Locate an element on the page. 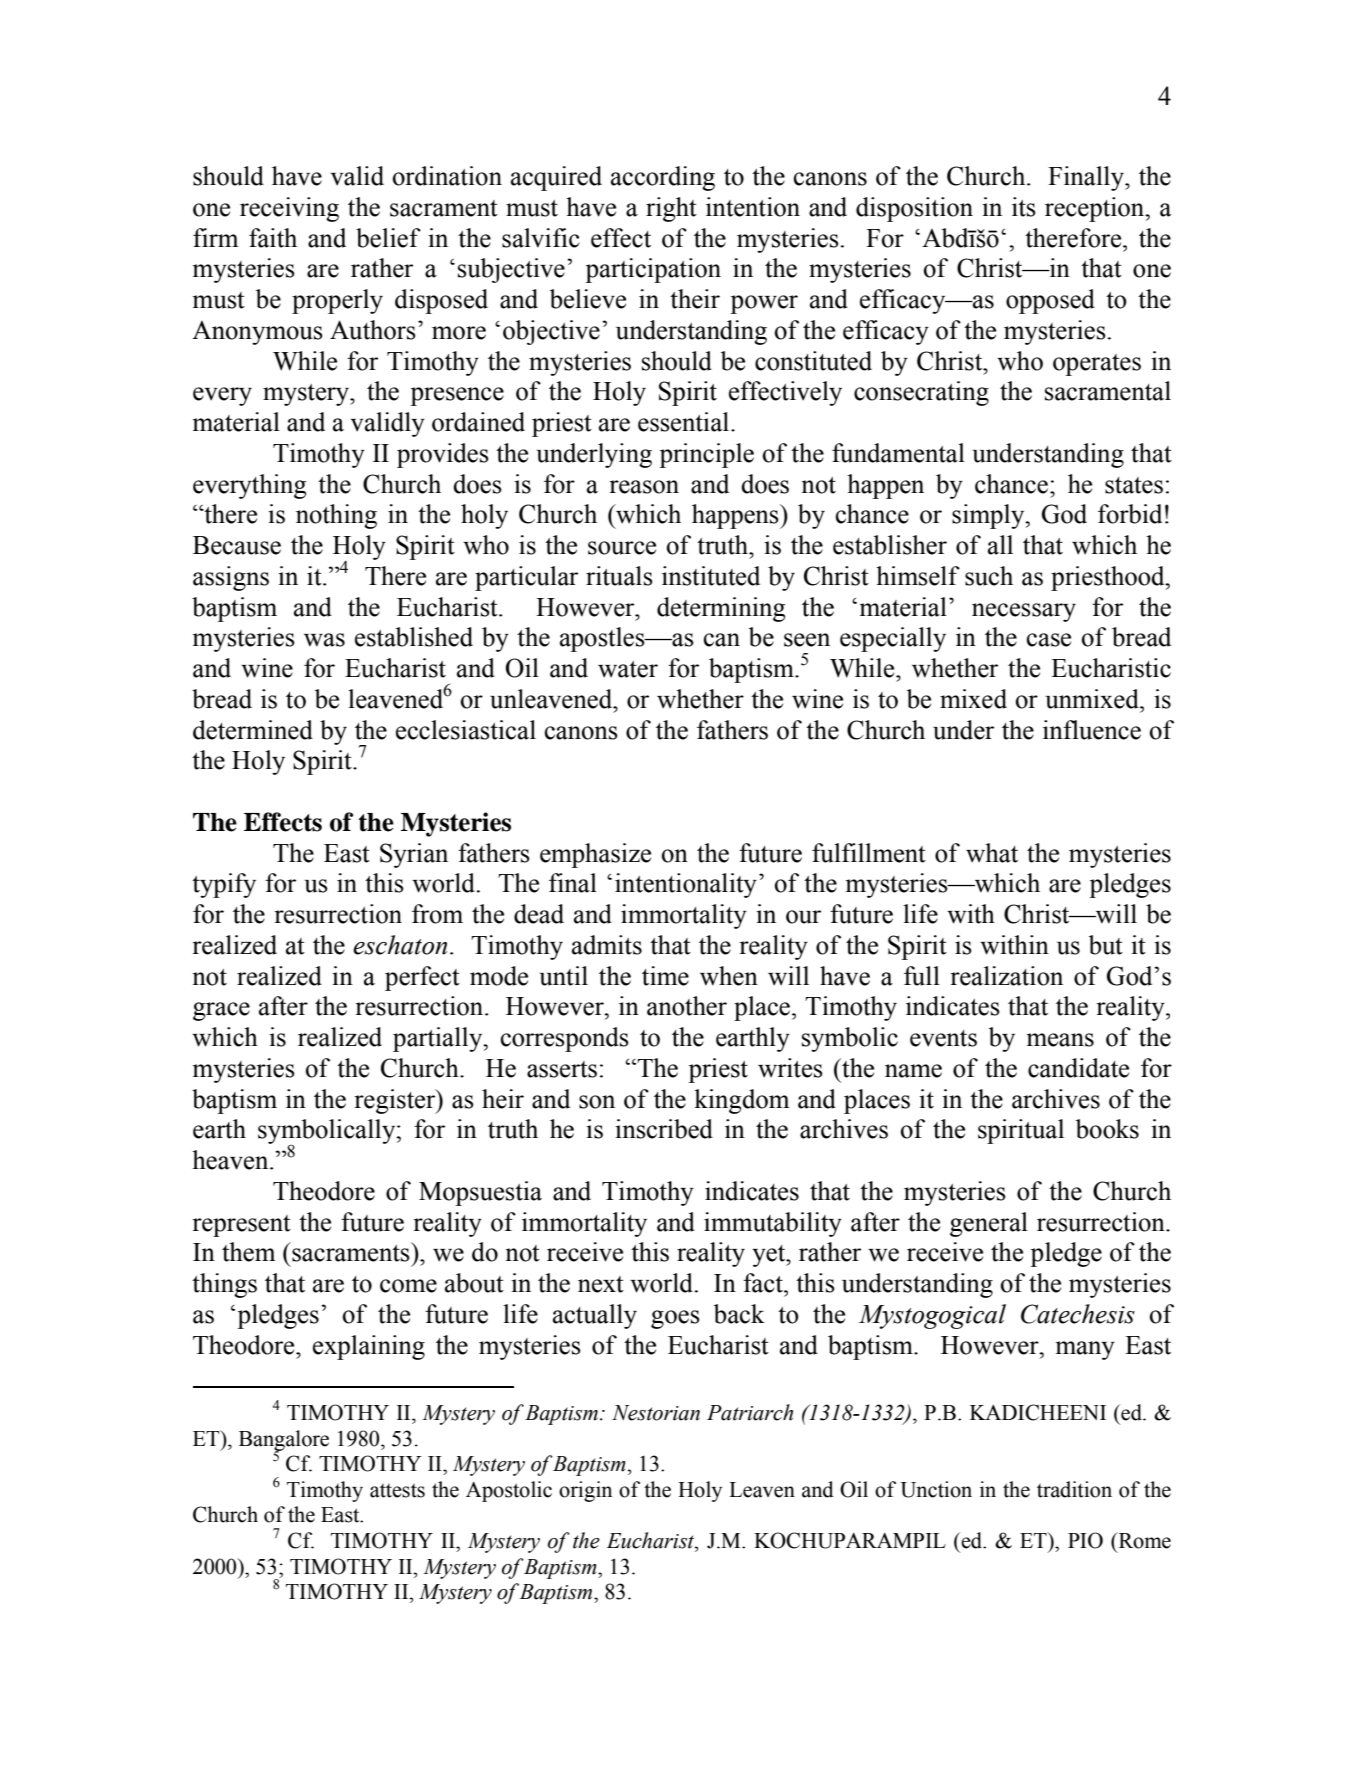 Image resolution: width=1364 pixels, height=1765 pixels. right is located at coordinates (671, 209).
